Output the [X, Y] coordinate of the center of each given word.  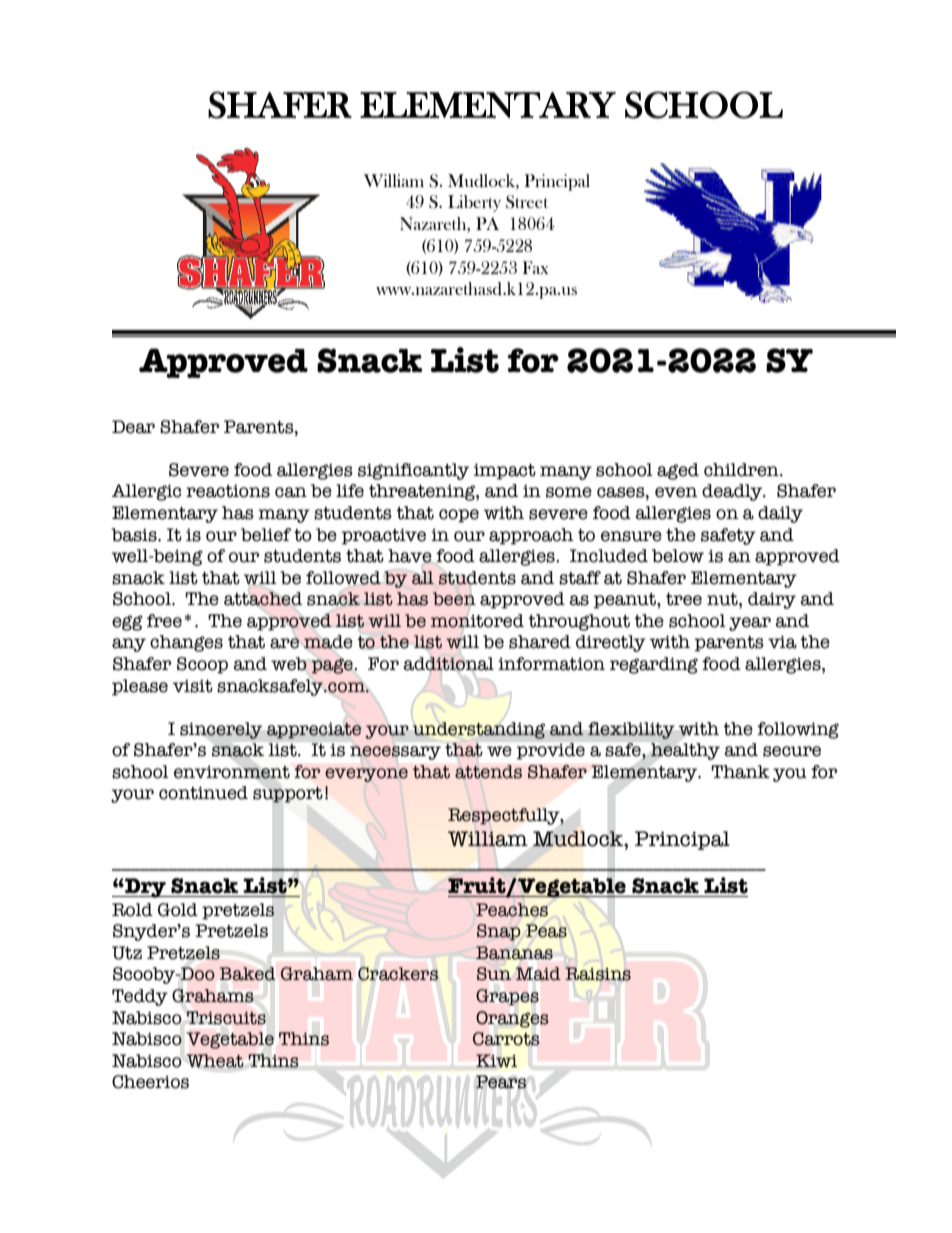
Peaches [512, 910]
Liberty [474, 203]
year [750, 624]
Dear [133, 427]
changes [186, 643]
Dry [145, 888]
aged [678, 471]
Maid [538, 974]
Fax [535, 267]
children [742, 470]
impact [505, 471]
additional [448, 664]
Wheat [215, 1061]
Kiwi [496, 1060]
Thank [740, 772]
